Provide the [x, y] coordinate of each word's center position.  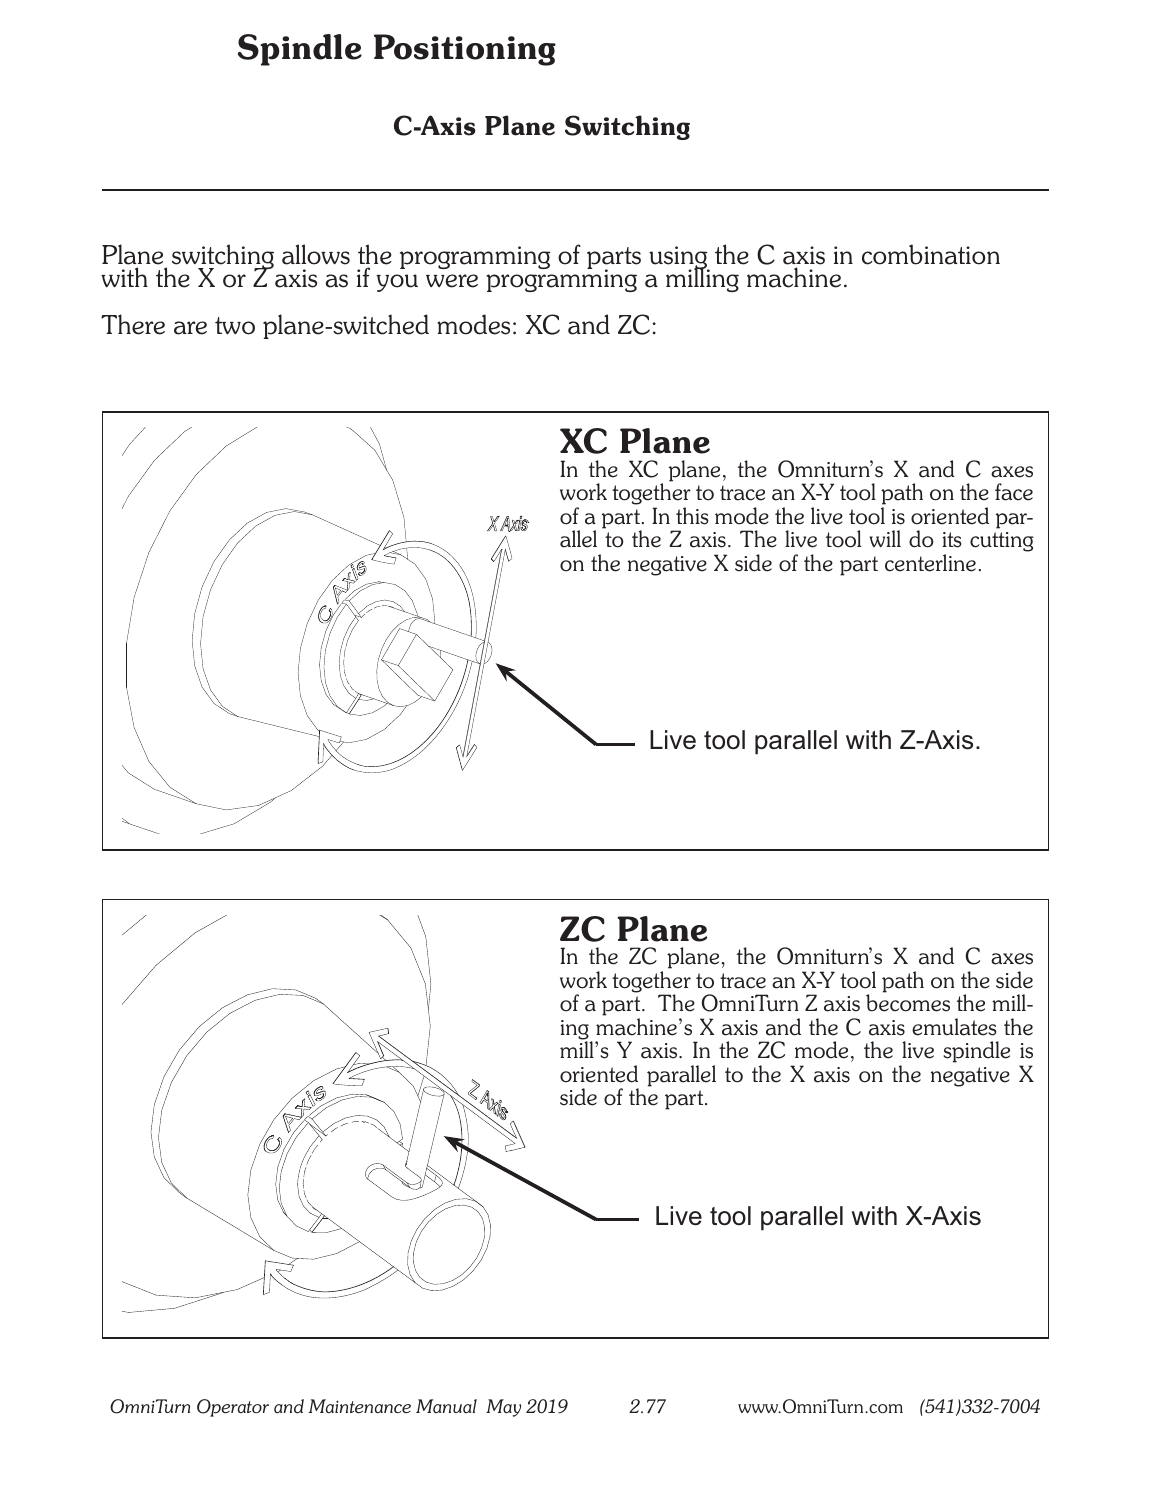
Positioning [465, 50]
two [235, 326]
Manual [446, 1406]
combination [931, 254]
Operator [233, 1408]
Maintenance [360, 1406]
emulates [954, 1027]
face [1014, 492]
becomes [908, 1003]
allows [316, 254]
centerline [930, 563]
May [503, 1408]
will [885, 538]
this [692, 516]
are [190, 328]
